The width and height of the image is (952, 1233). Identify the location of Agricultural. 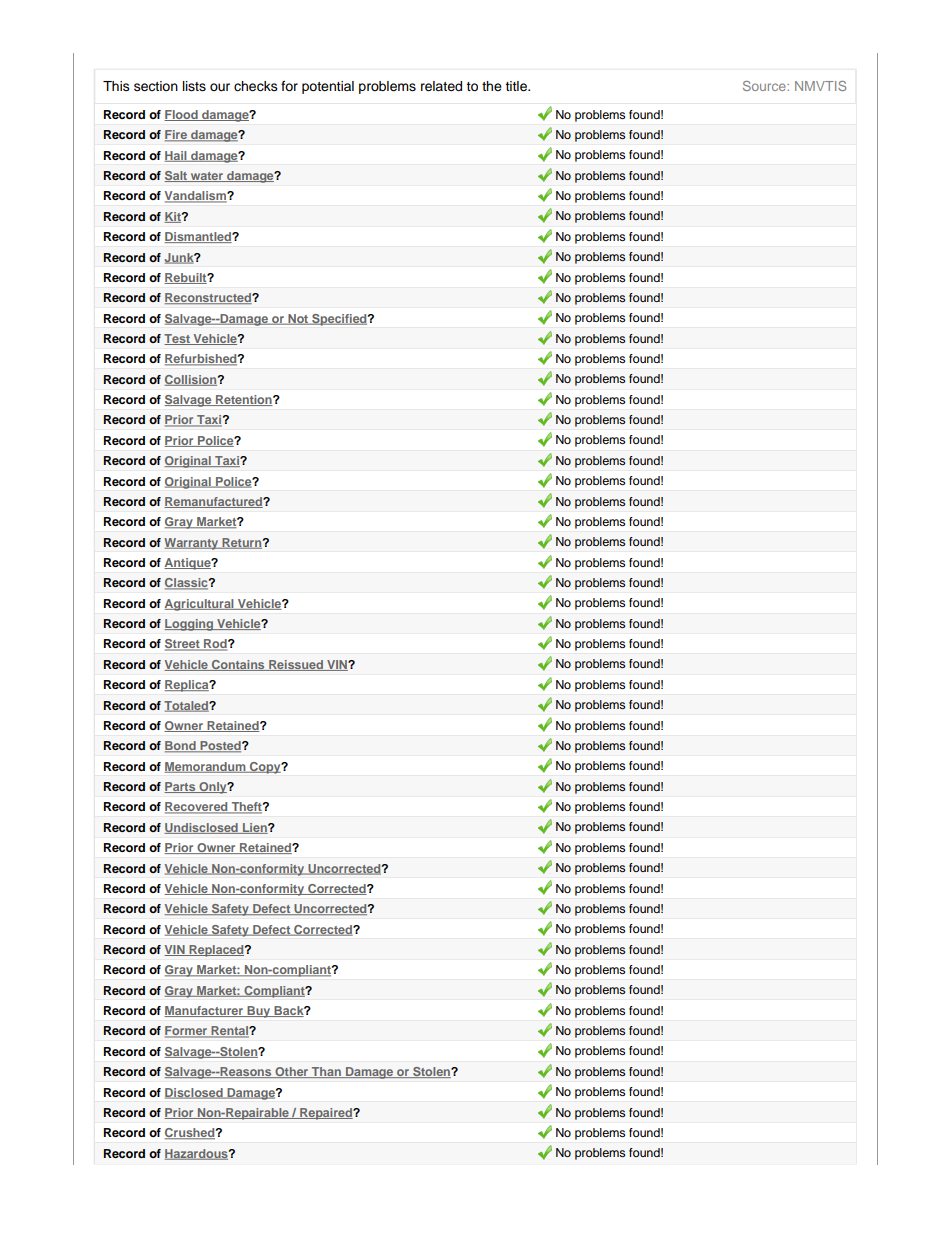
(200, 605).
